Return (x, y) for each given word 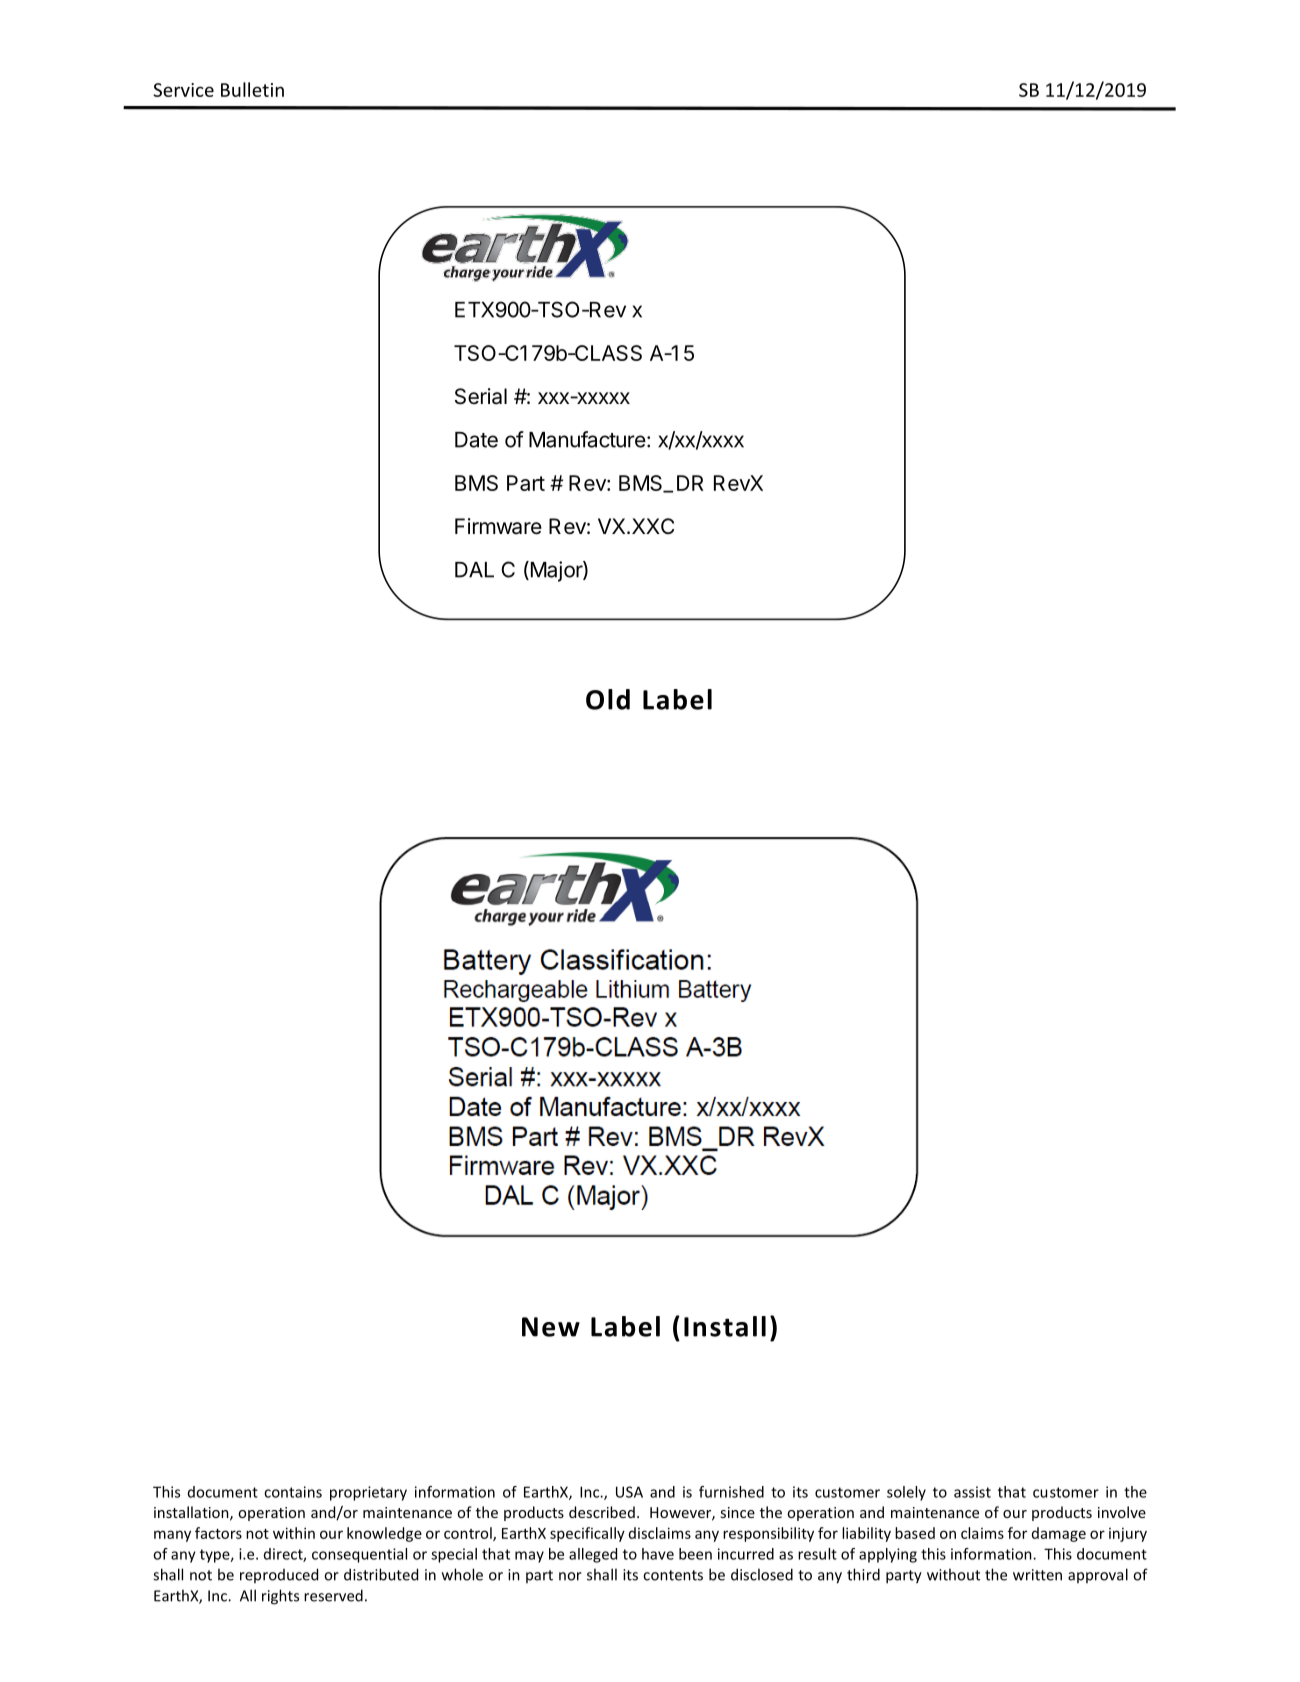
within (294, 1533)
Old (608, 699)
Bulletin (252, 89)
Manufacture (587, 439)
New (551, 1327)
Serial (481, 396)
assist (972, 1492)
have (658, 1554)
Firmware (498, 526)
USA (629, 1492)
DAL (474, 570)
